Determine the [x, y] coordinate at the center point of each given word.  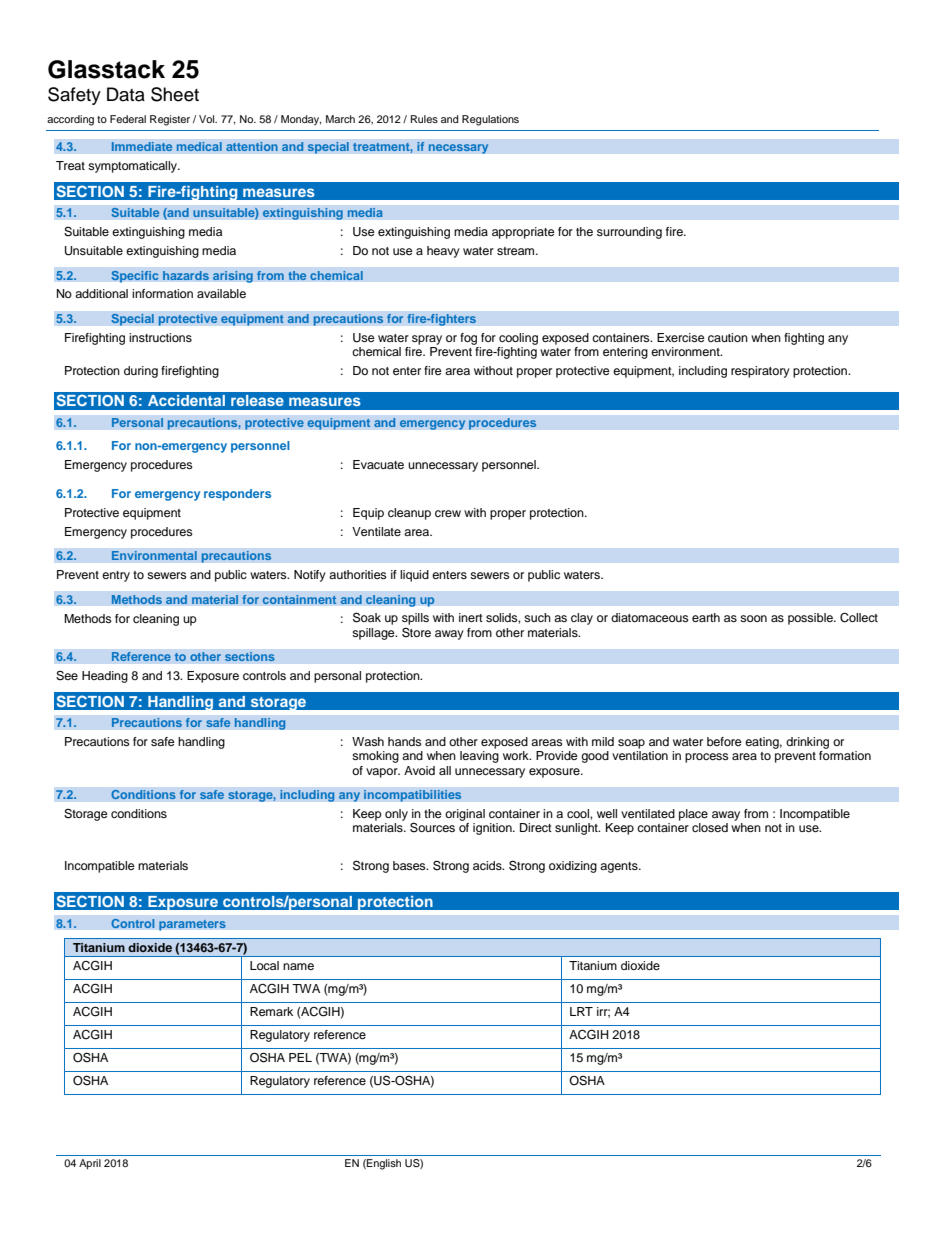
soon [753, 618]
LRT [581, 1011]
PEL [300, 1057]
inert [471, 617]
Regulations [490, 120]
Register [170, 120]
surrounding [629, 233]
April [90, 1164]
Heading [105, 677]
